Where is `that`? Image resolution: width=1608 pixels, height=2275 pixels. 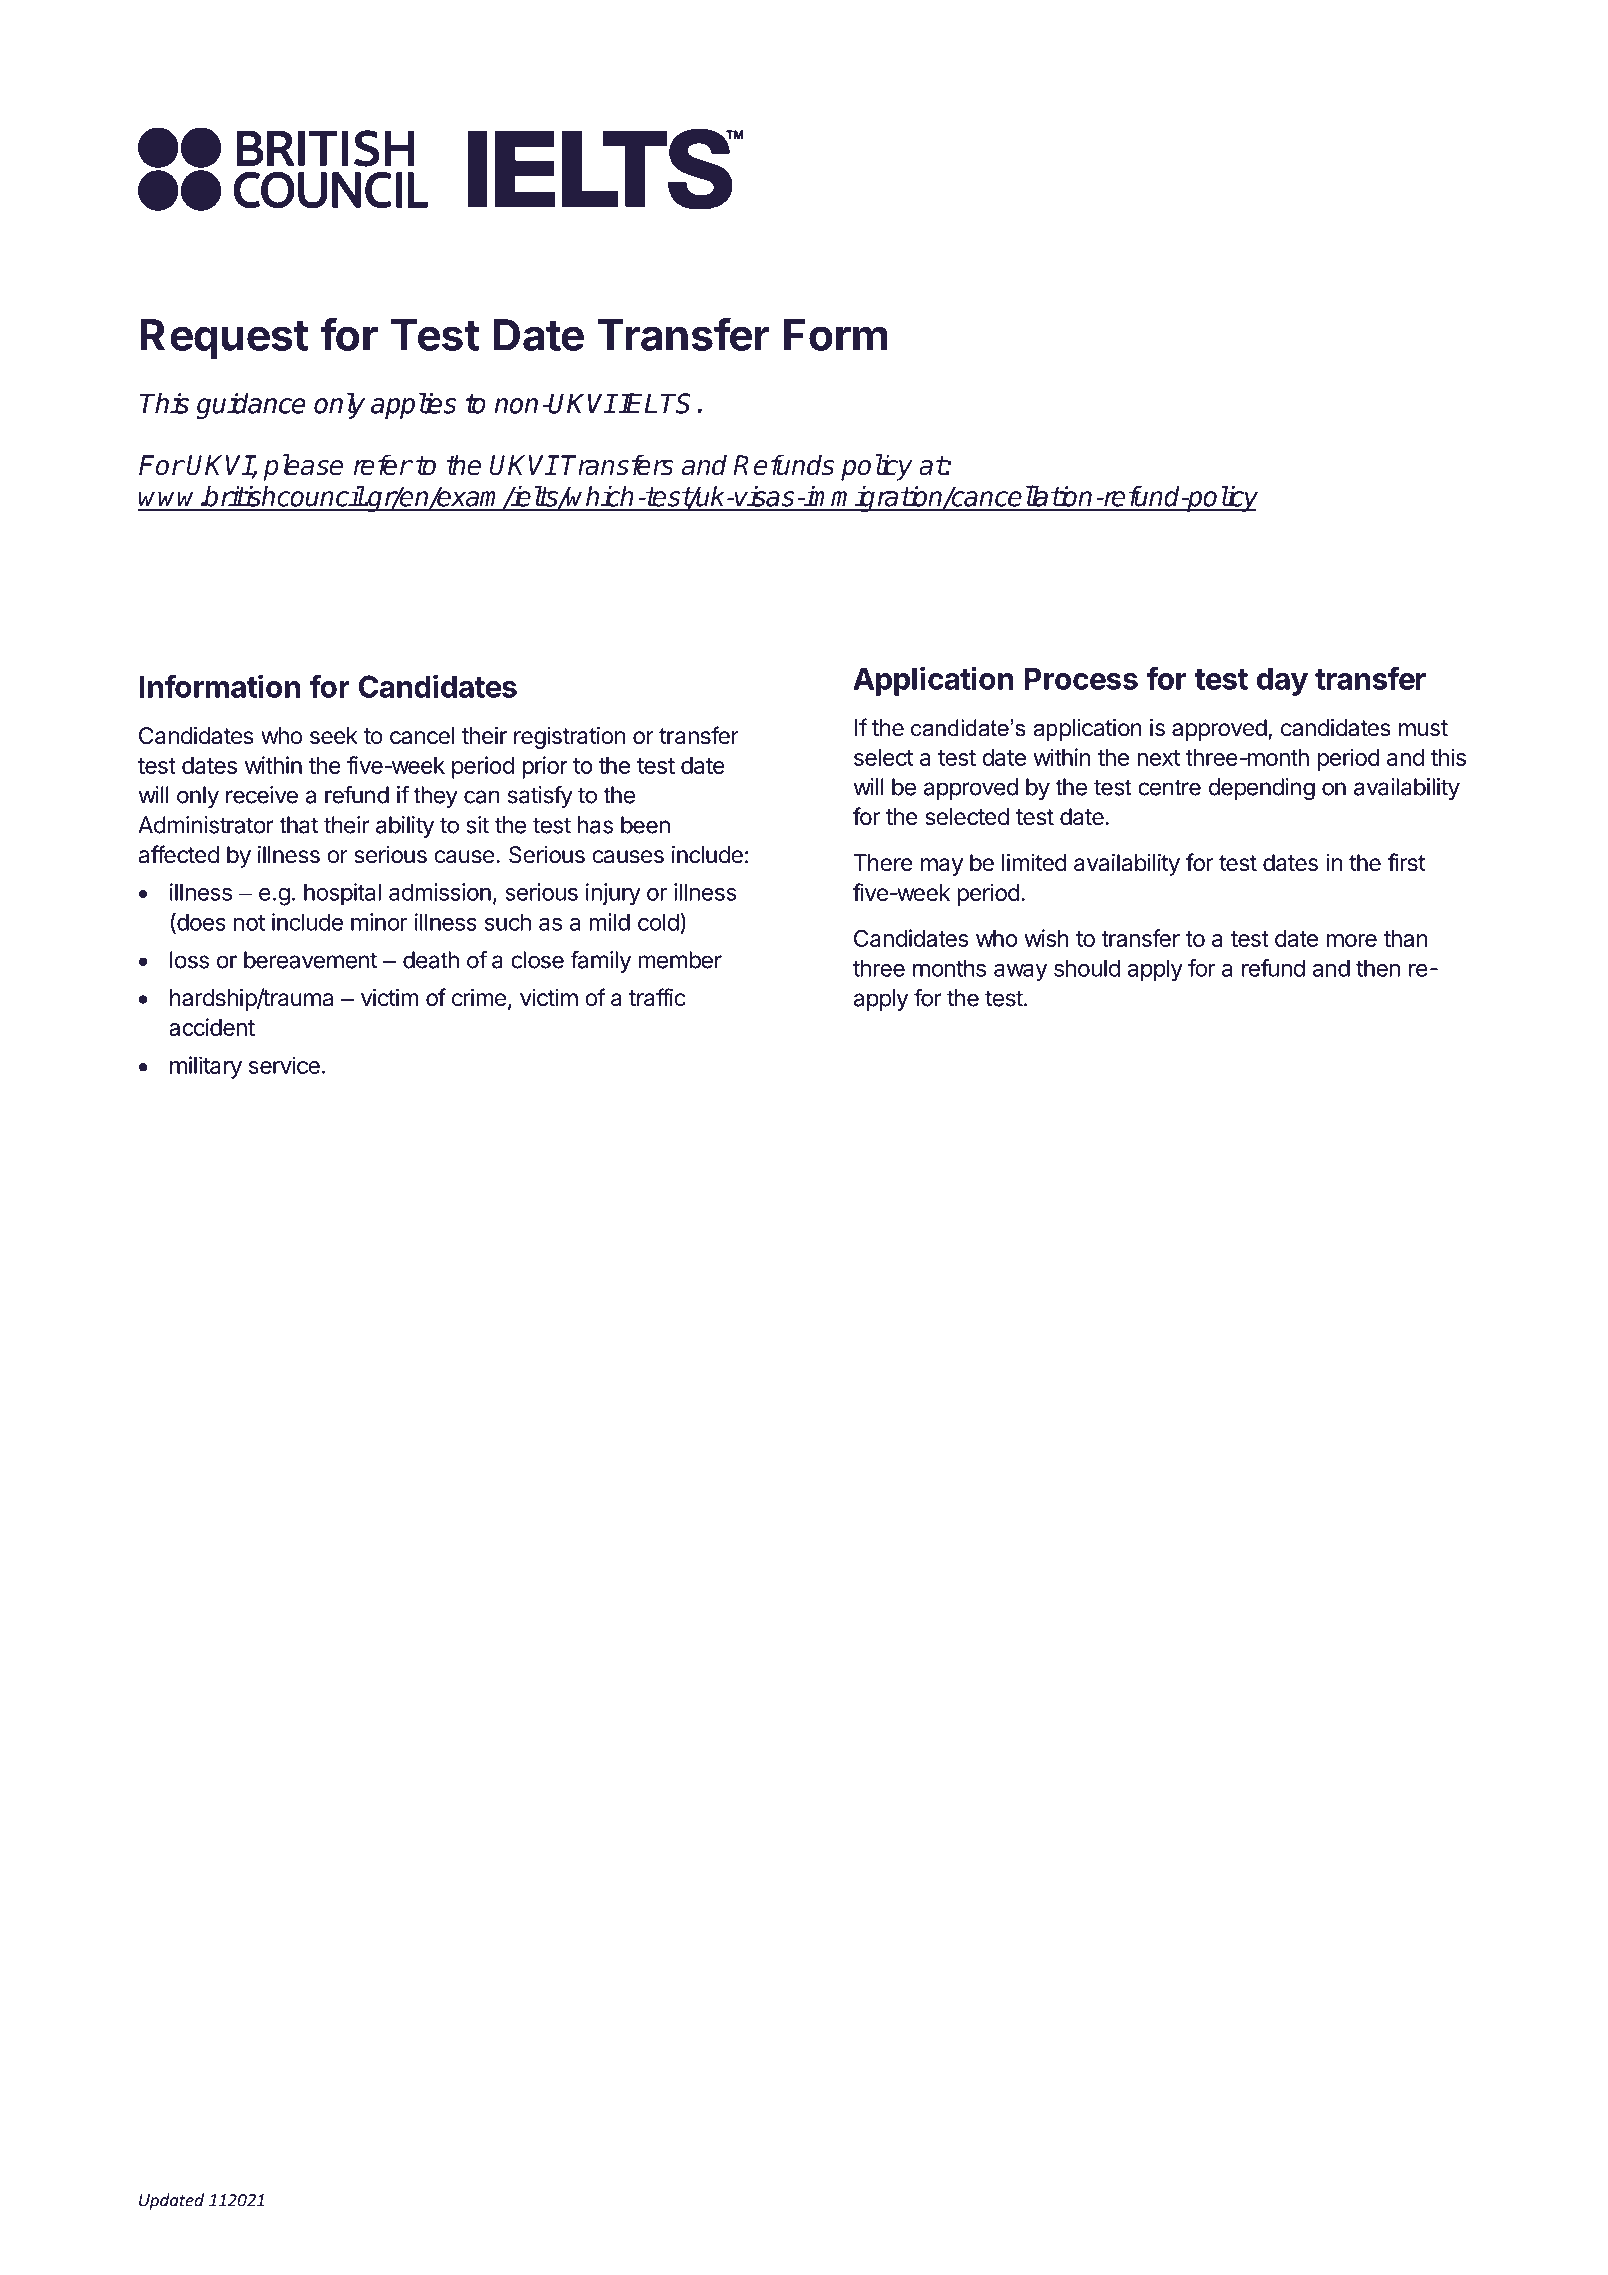
that is located at coordinates (298, 825).
